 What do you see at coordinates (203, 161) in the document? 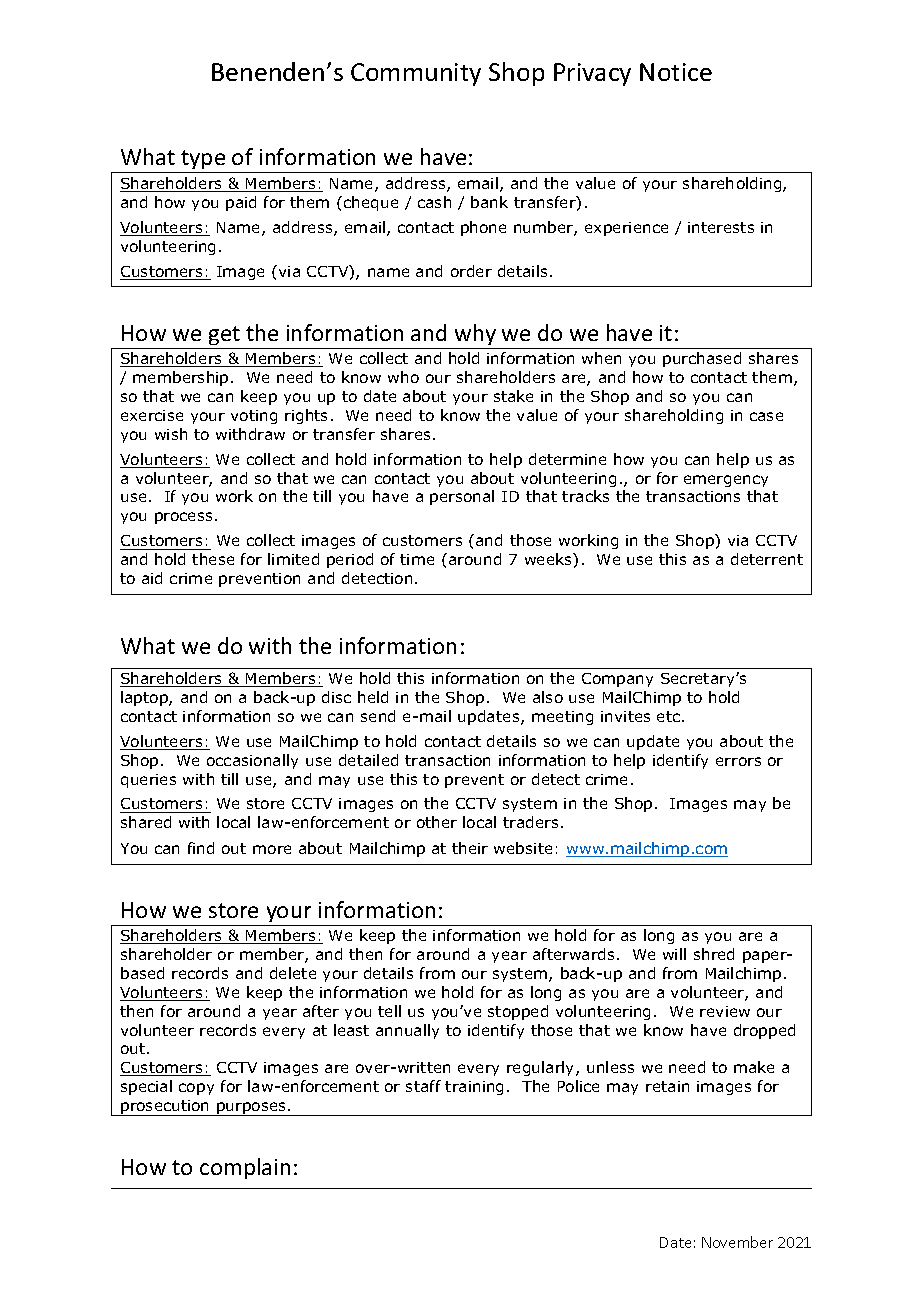
I see `type` at bounding box center [203, 161].
